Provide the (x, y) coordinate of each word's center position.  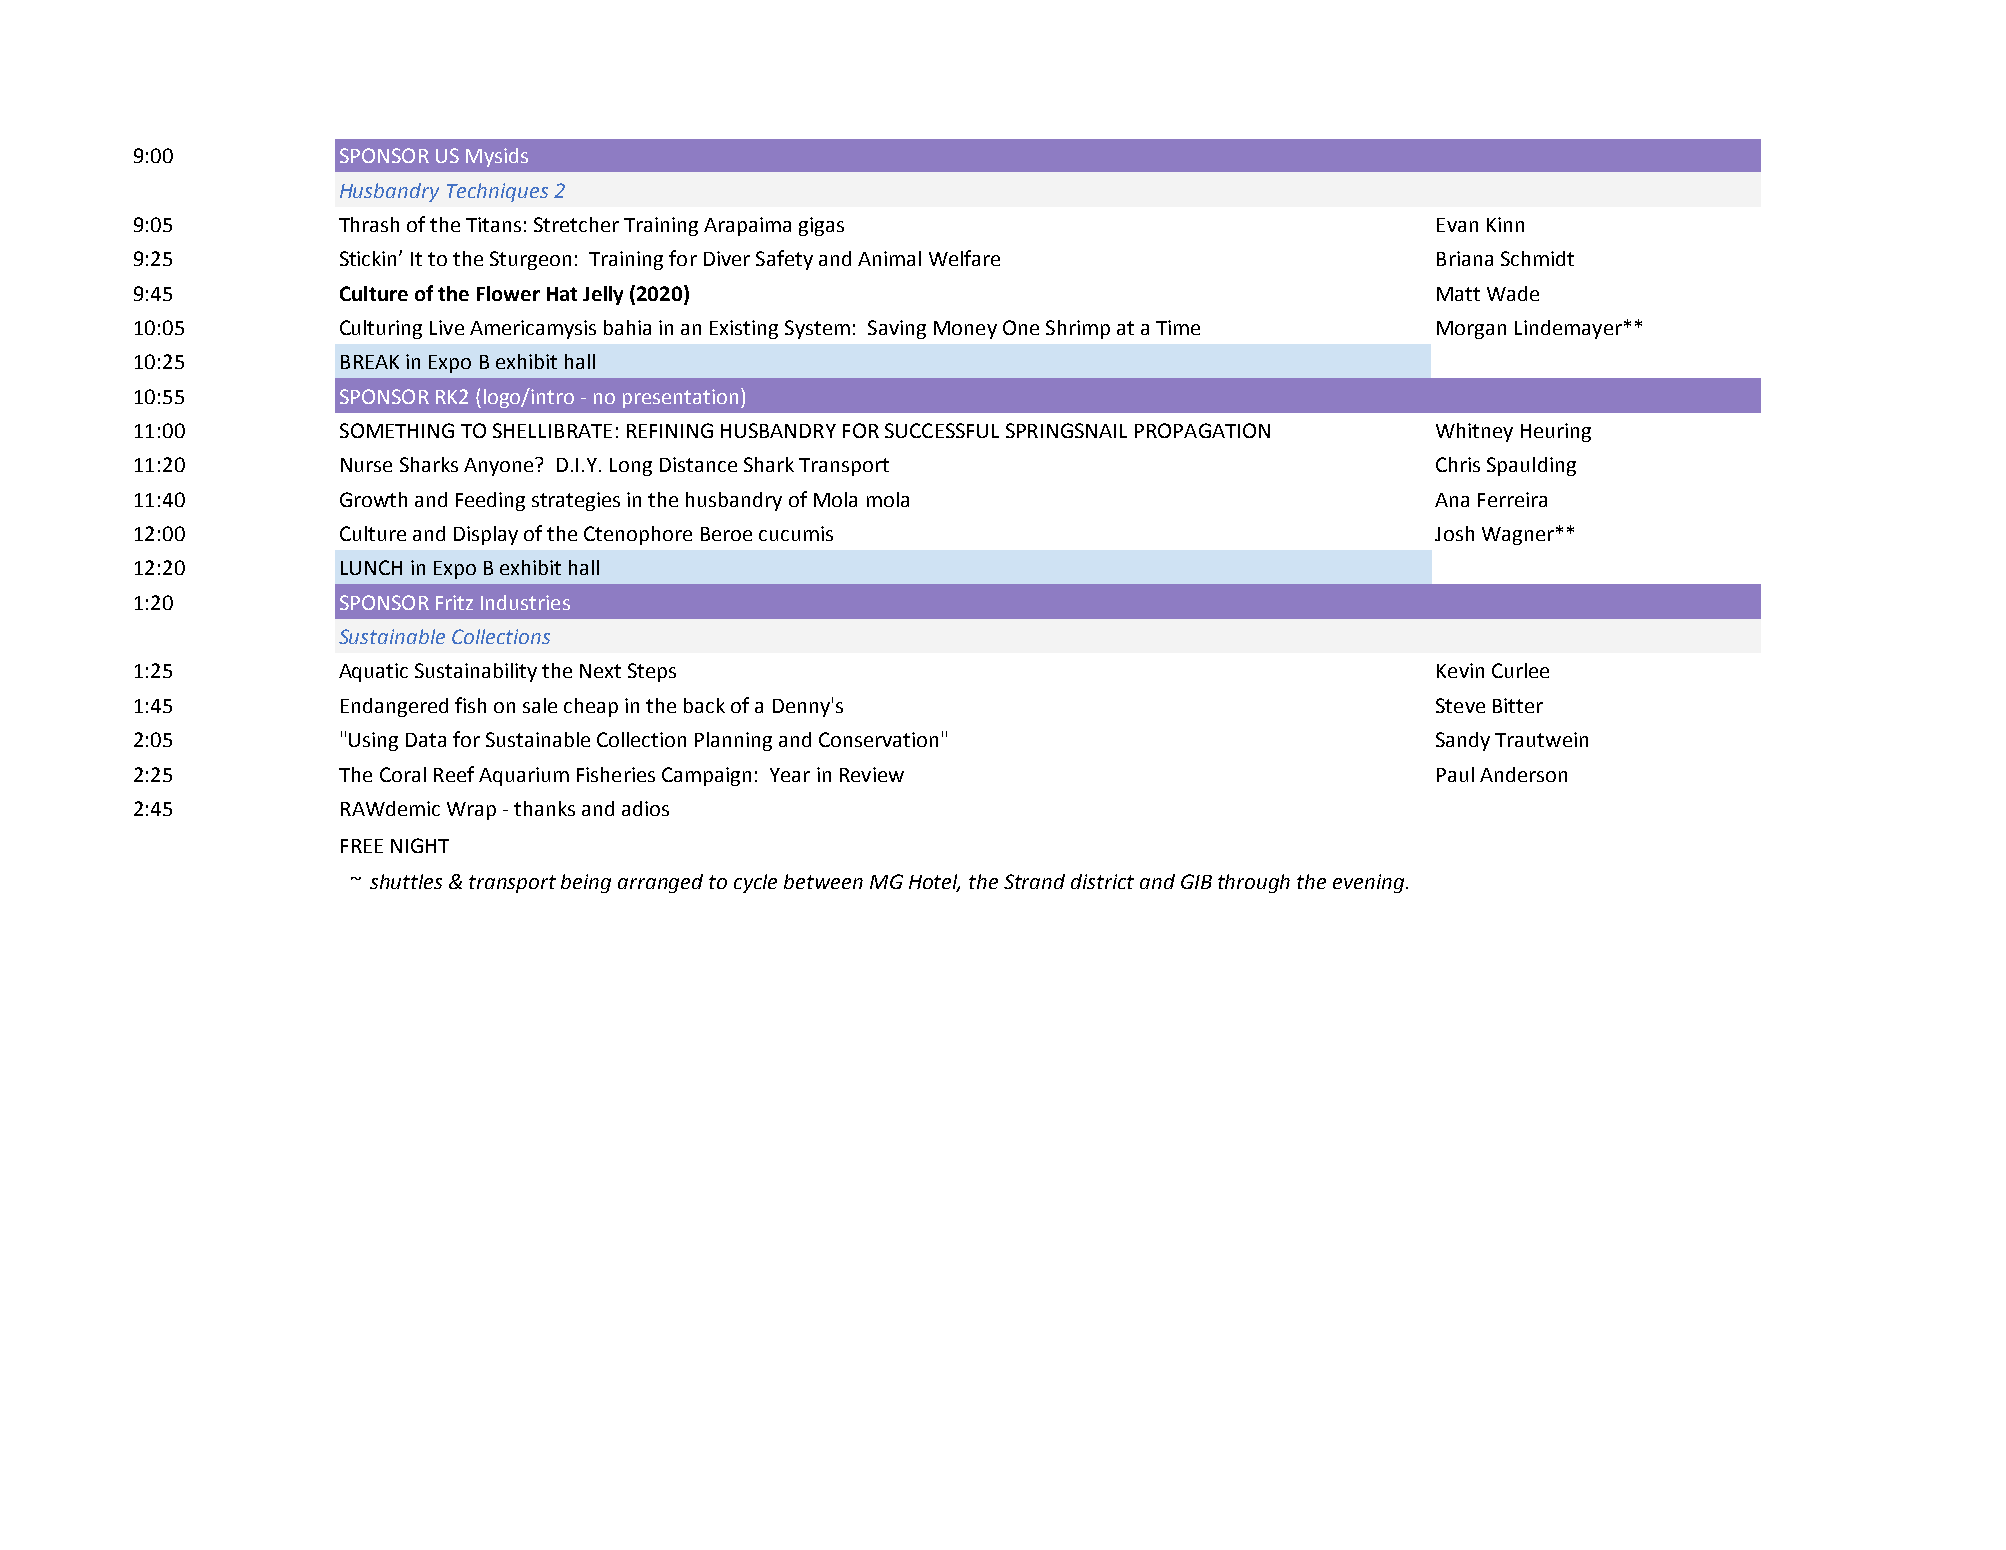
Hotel (934, 883)
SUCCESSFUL (942, 430)
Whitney (1474, 432)
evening (1370, 883)
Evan (1457, 225)
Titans (493, 224)
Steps (652, 672)
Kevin (1460, 670)
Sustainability (476, 672)
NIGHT (420, 845)
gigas (821, 226)
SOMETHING (397, 430)
